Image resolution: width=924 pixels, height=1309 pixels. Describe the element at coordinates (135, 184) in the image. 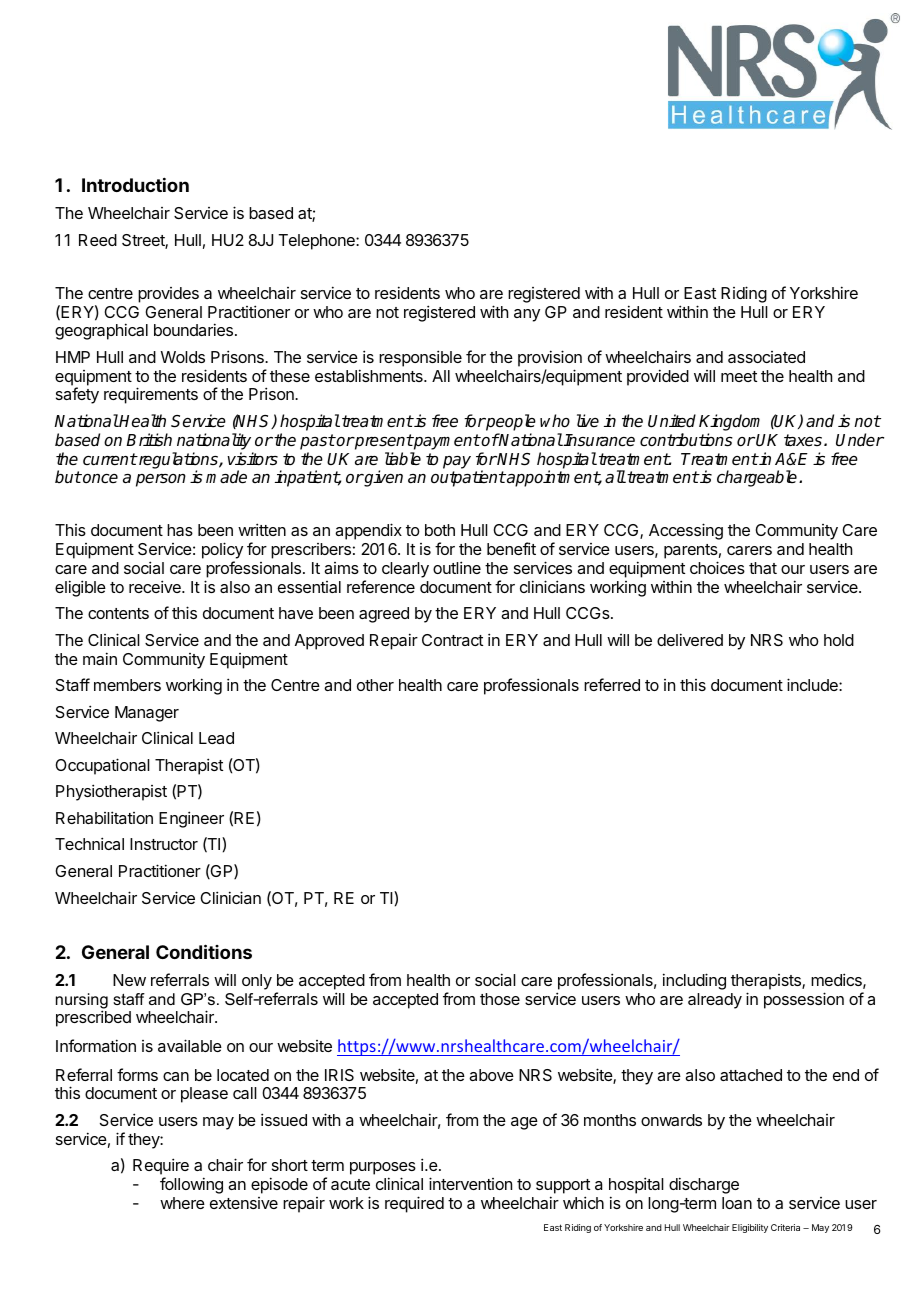

I see `Introduction` at that location.
